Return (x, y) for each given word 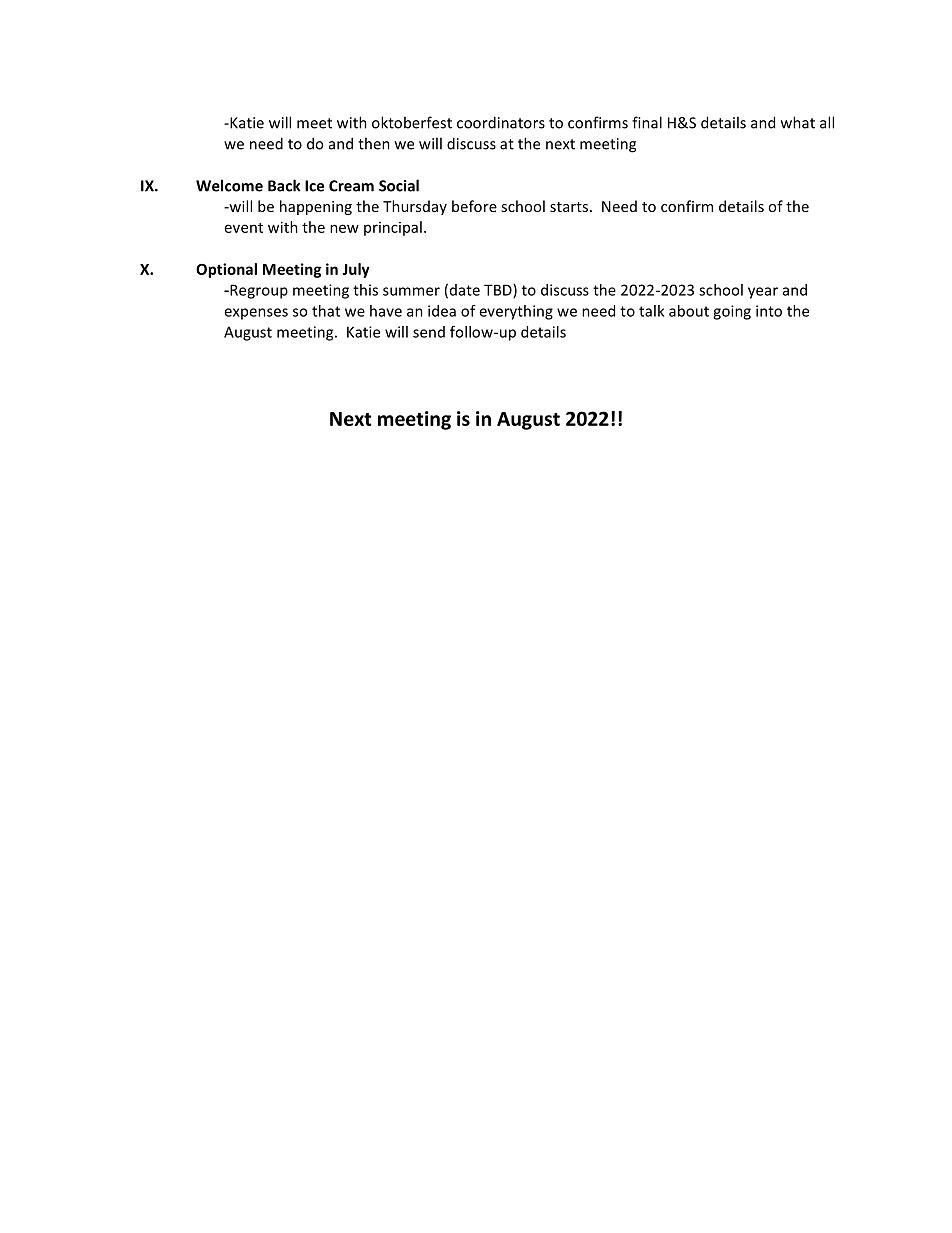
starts (570, 207)
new (344, 228)
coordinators (501, 122)
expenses (256, 314)
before (474, 206)
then (374, 143)
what (798, 122)
